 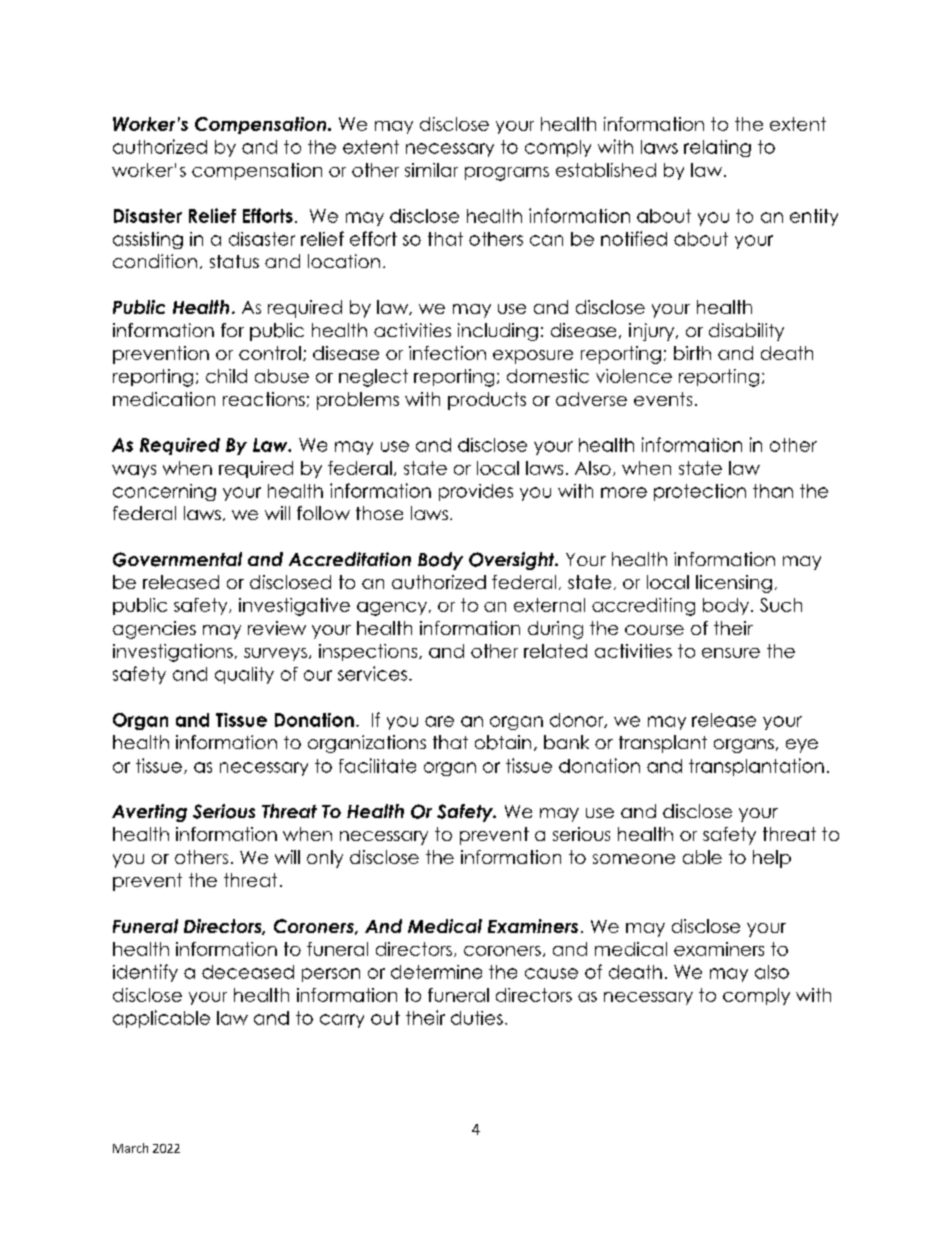 What do you see at coordinates (436, 972) in the screenshot?
I see `determine` at bounding box center [436, 972].
